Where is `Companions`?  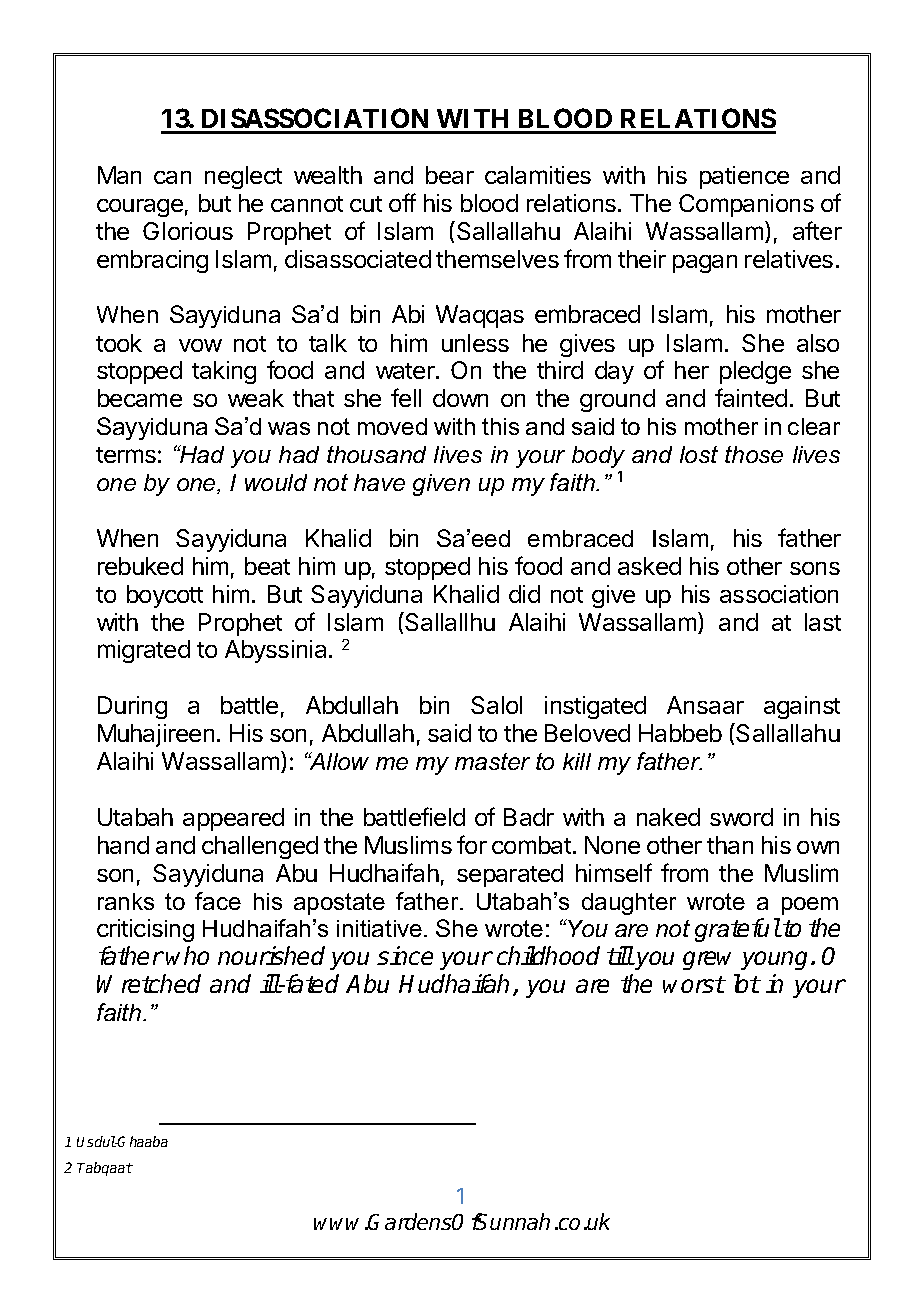 Companions is located at coordinates (746, 205).
